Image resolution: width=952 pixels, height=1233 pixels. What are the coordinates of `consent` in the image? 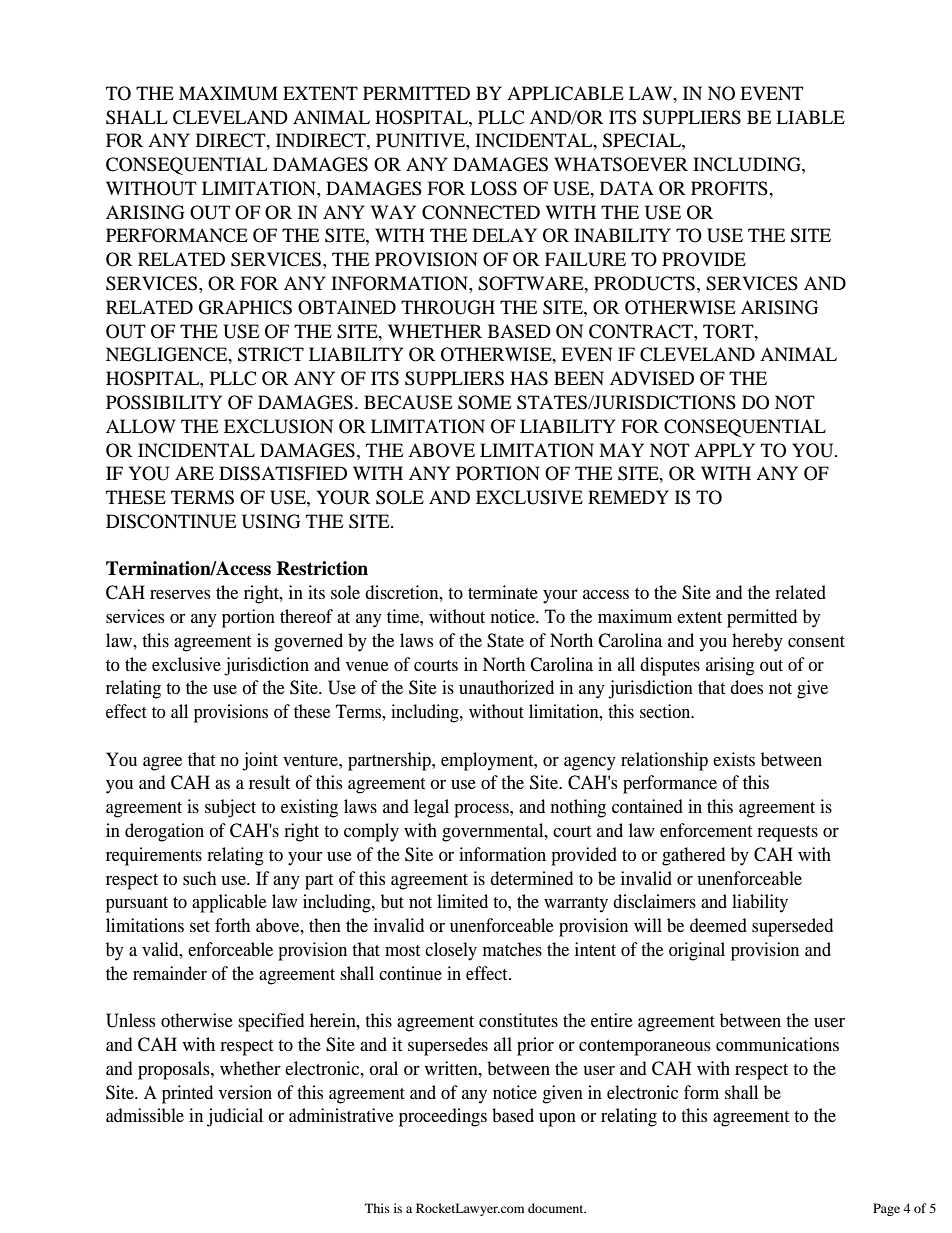 It's located at (816, 641).
